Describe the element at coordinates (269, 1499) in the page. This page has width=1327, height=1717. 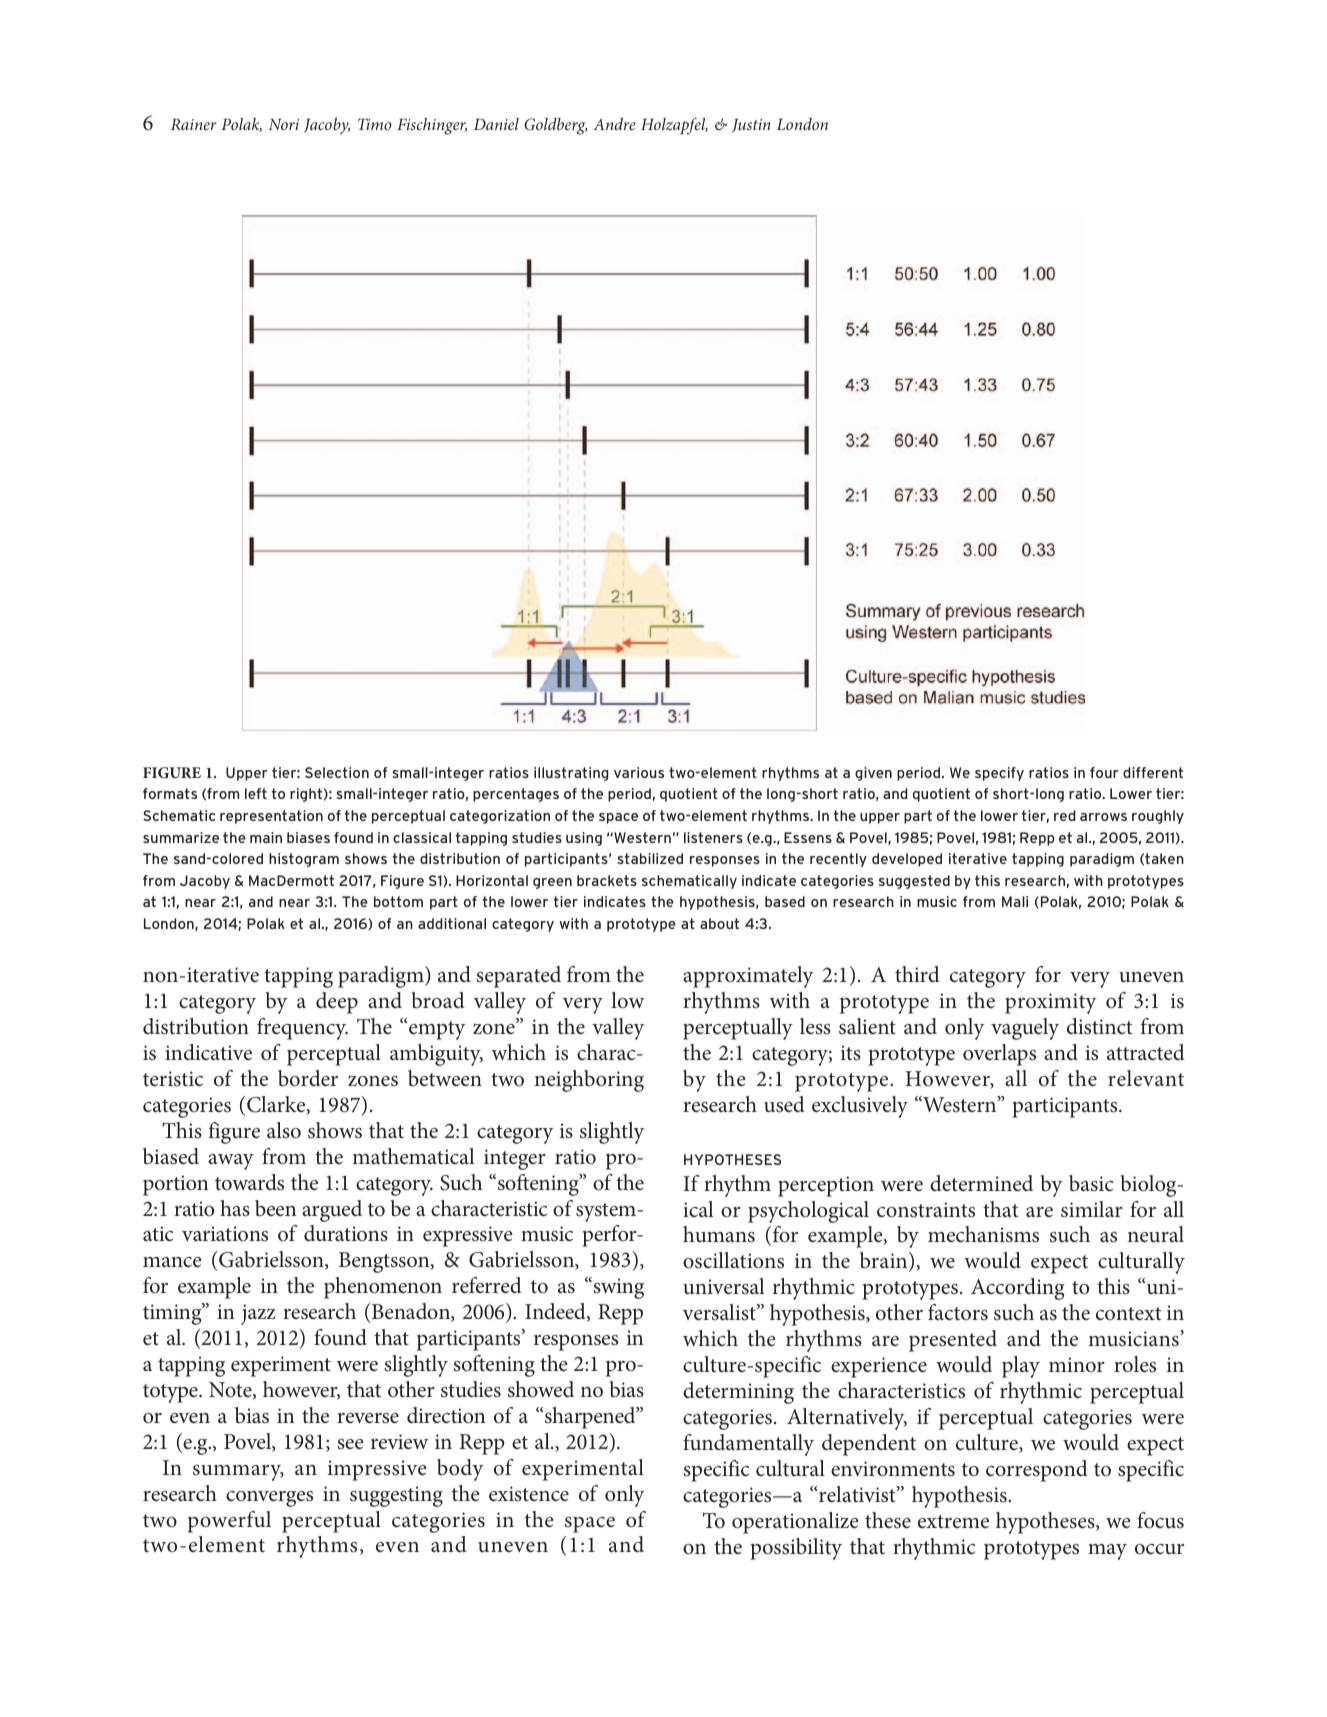
I see `converges` at that location.
